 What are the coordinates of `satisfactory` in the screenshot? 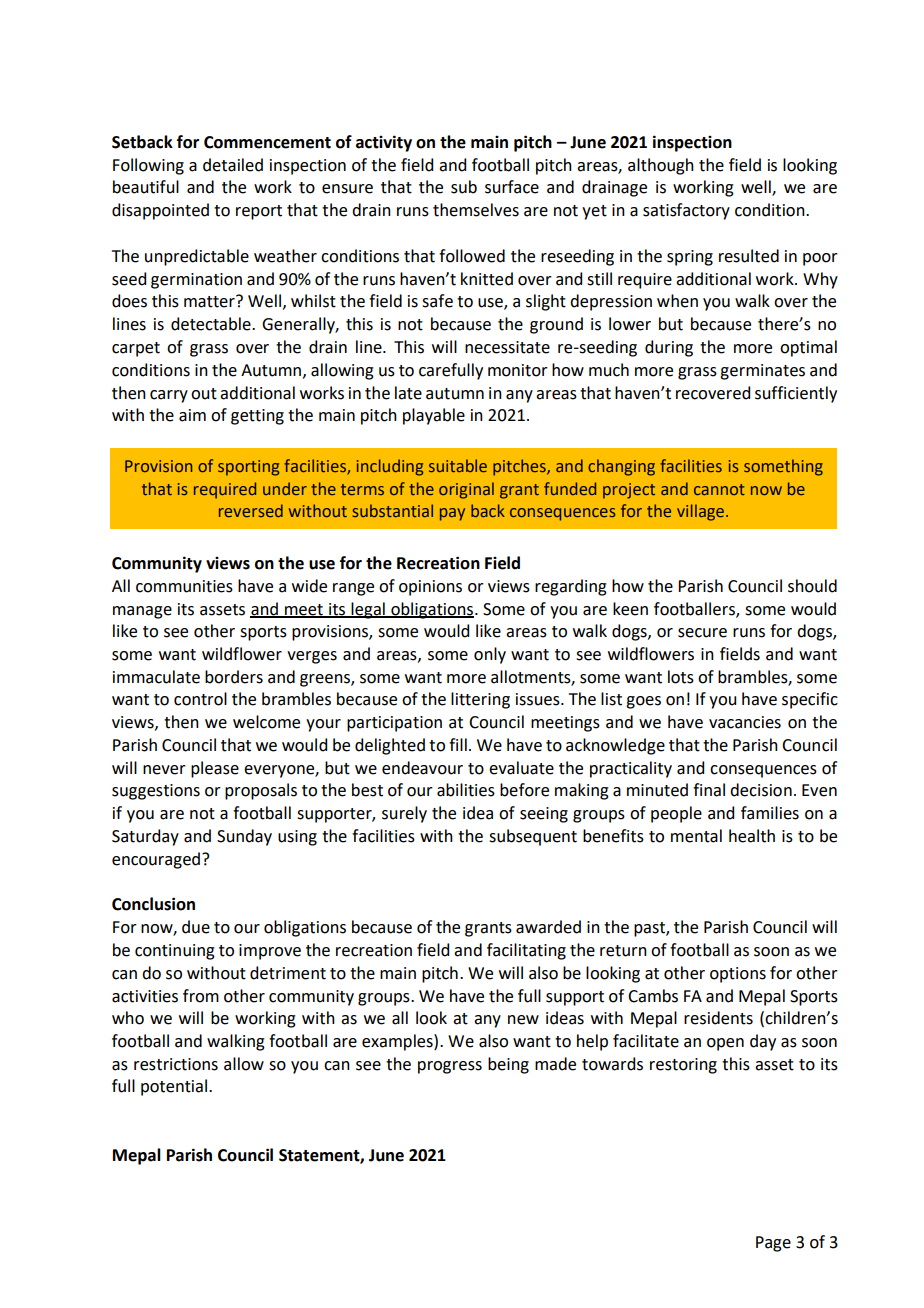 It's located at (686, 211).
